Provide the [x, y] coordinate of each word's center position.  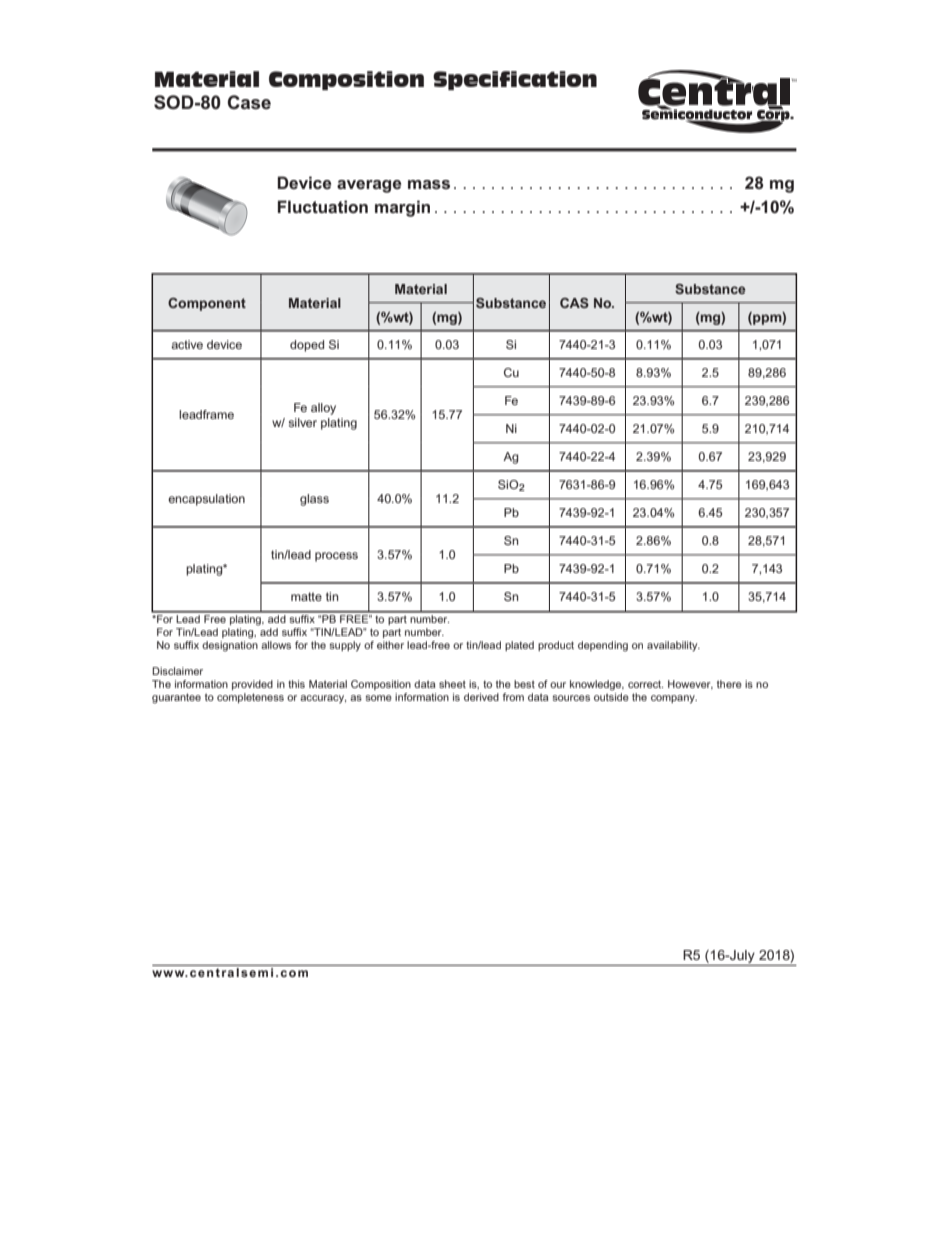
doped [307, 346]
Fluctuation [323, 206]
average [369, 186]
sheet [452, 684]
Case [249, 102]
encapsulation [206, 500]
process [336, 557]
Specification [515, 80]
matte [306, 596]
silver [302, 422]
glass [314, 500]
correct [645, 684]
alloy [323, 409]
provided [252, 685]
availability [673, 646]
